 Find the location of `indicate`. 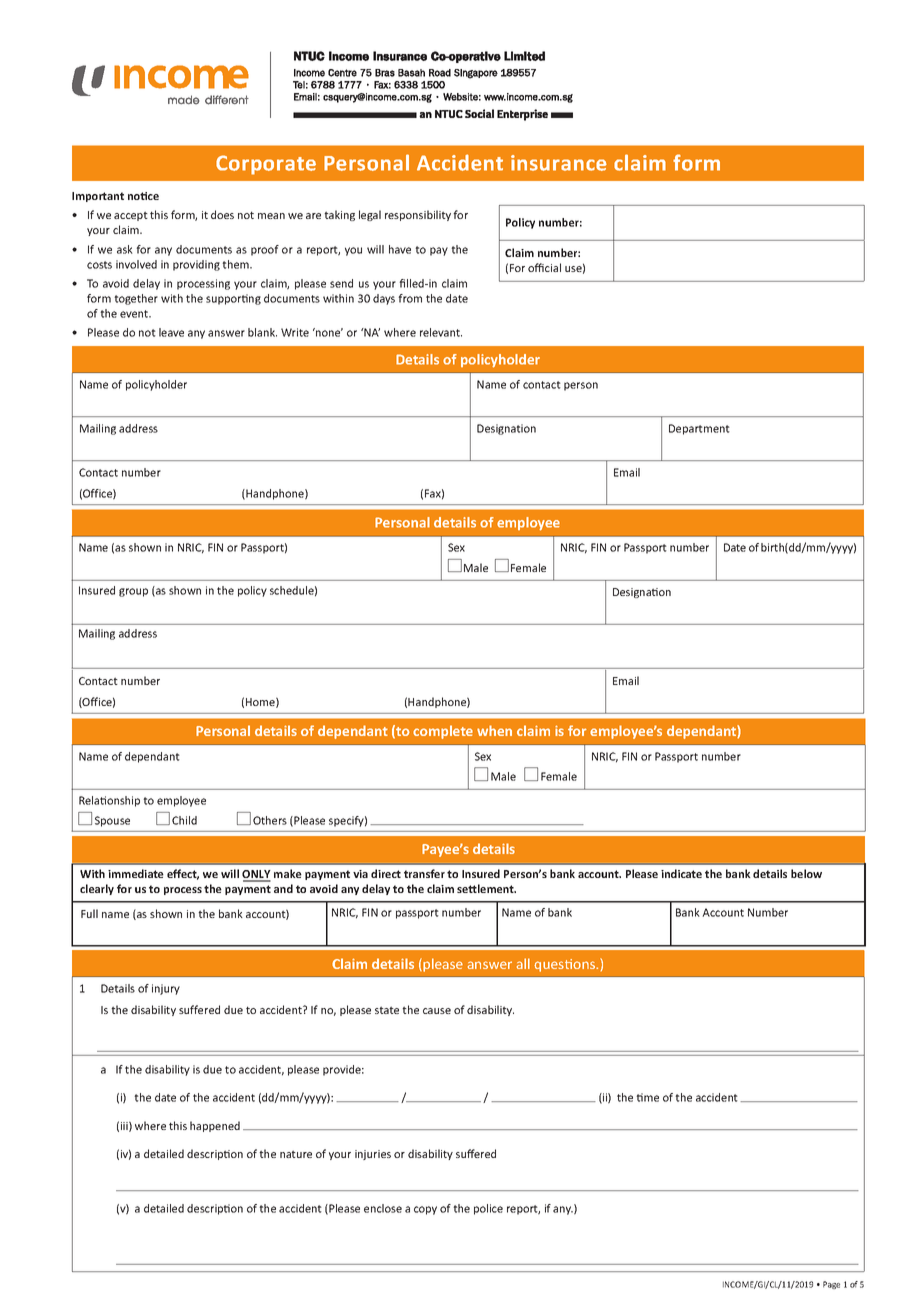

indicate is located at coordinates (681, 873).
